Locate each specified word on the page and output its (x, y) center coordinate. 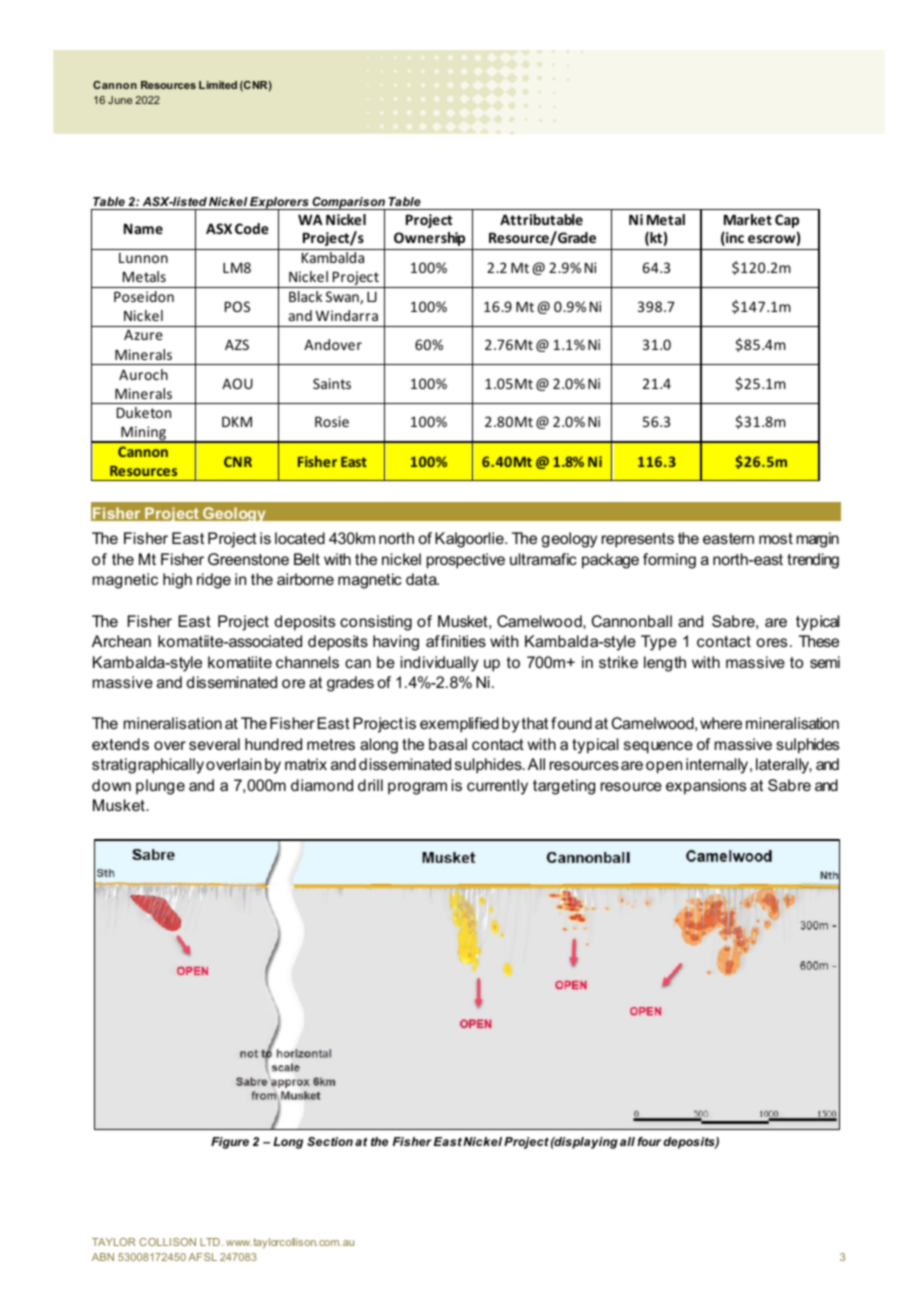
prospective (466, 561)
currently (497, 787)
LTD (210, 1242)
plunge (160, 787)
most (776, 538)
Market (748, 219)
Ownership (429, 239)
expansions (706, 787)
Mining (144, 434)
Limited (218, 85)
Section (330, 1141)
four (649, 1141)
